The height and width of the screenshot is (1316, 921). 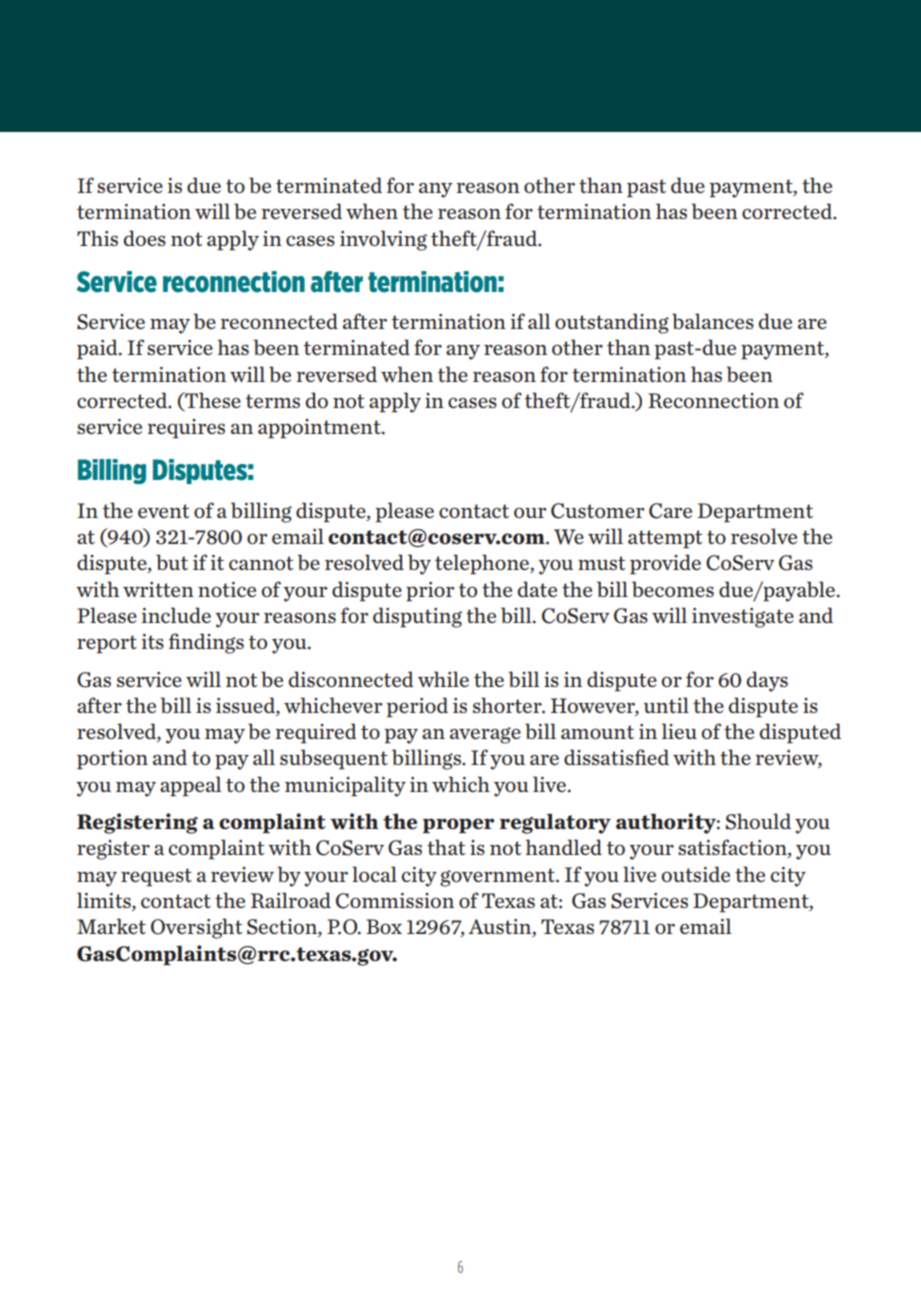 I want to click on involving, so click(x=383, y=240).
